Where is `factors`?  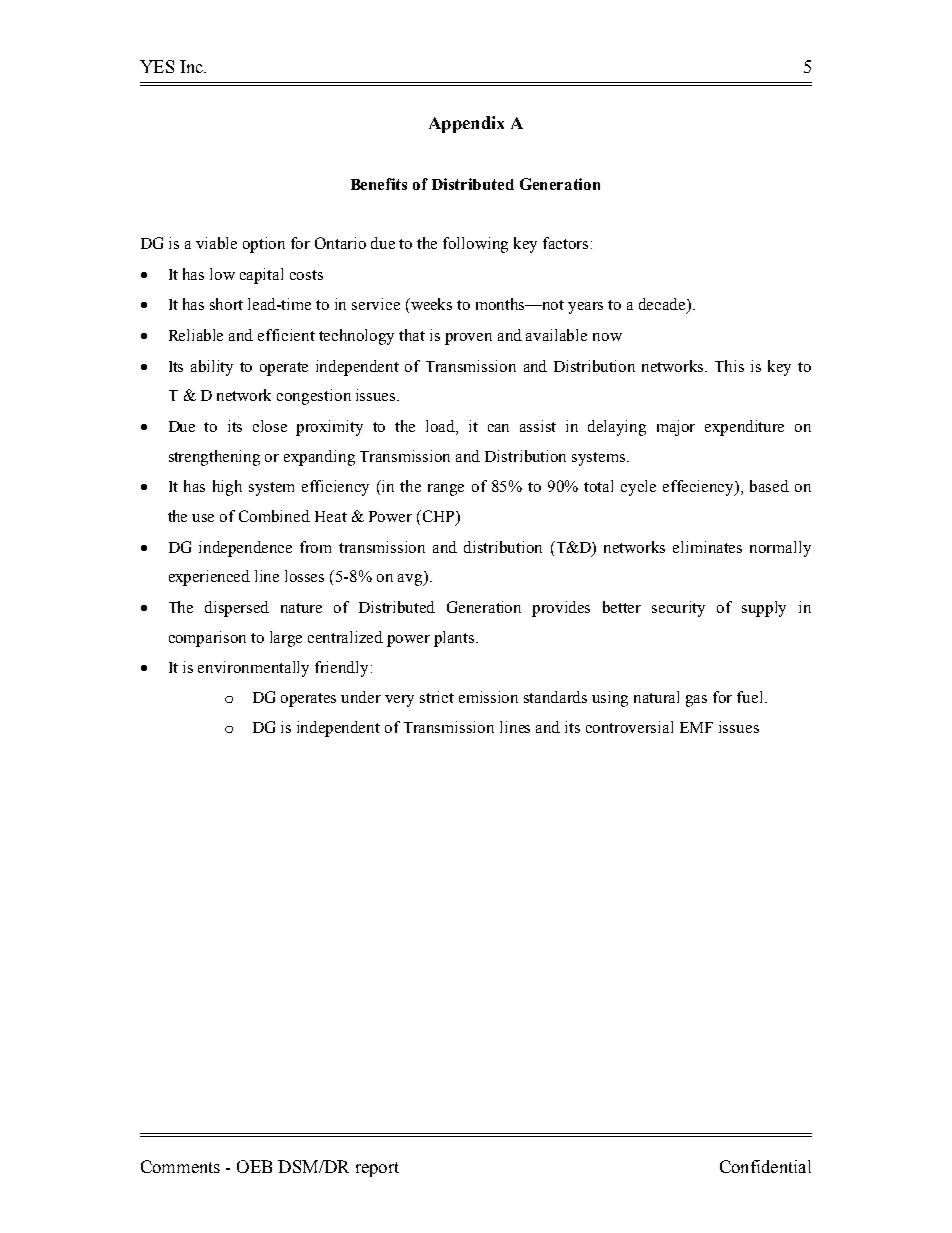 factors is located at coordinates (565, 243).
